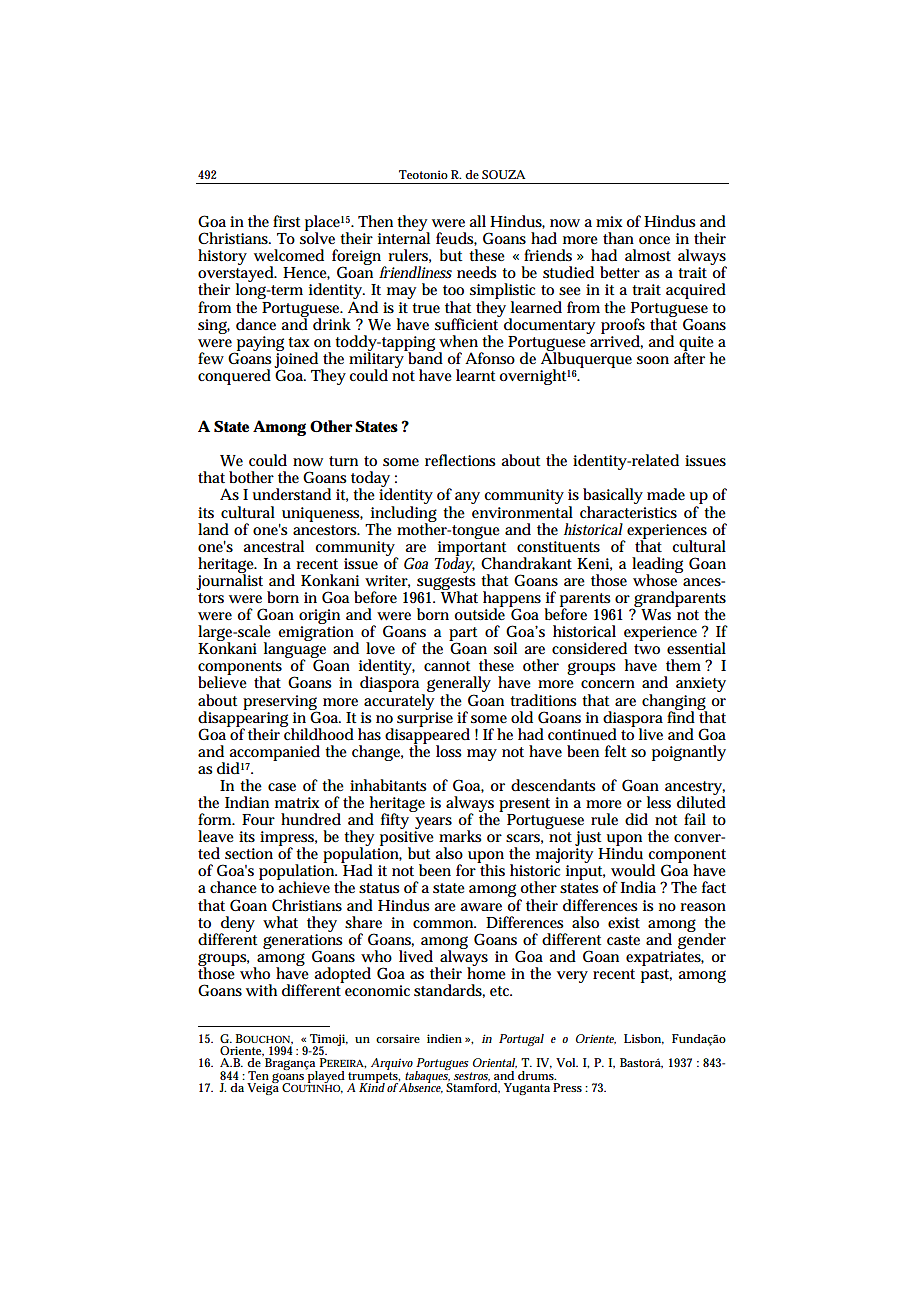  Describe the element at coordinates (609, 221) in the screenshot. I see `mix` at that location.
